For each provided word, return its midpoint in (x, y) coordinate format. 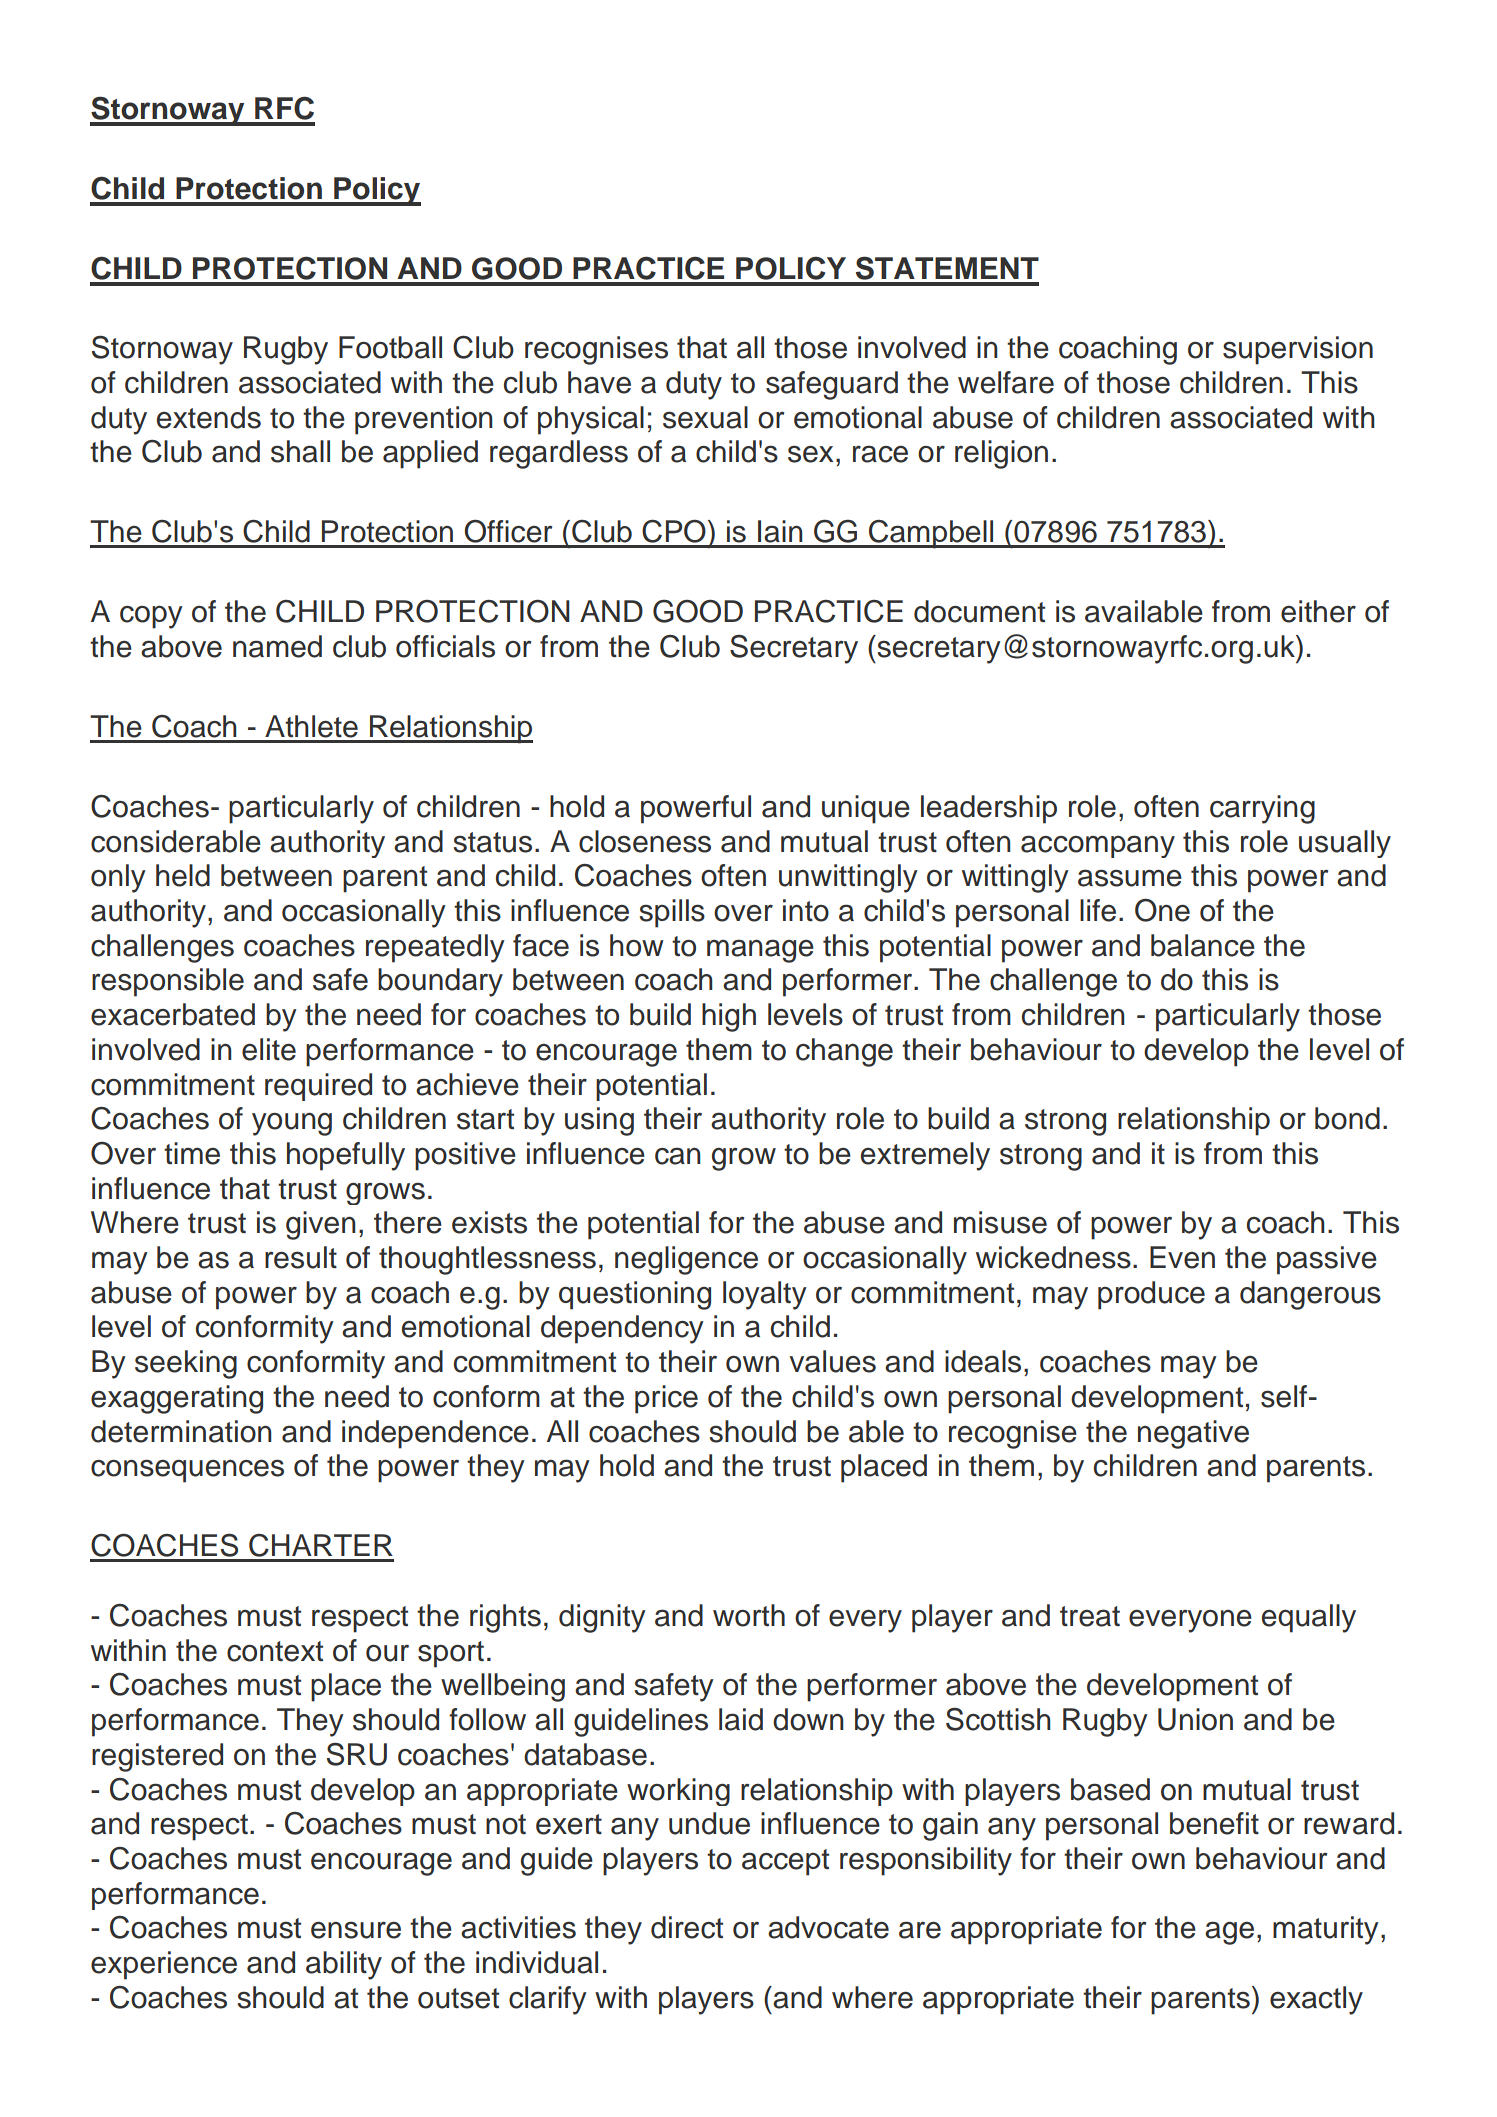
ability (344, 1965)
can (678, 1156)
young (292, 1124)
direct (687, 1927)
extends (209, 417)
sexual (705, 417)
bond (1347, 1118)
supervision (1298, 350)
